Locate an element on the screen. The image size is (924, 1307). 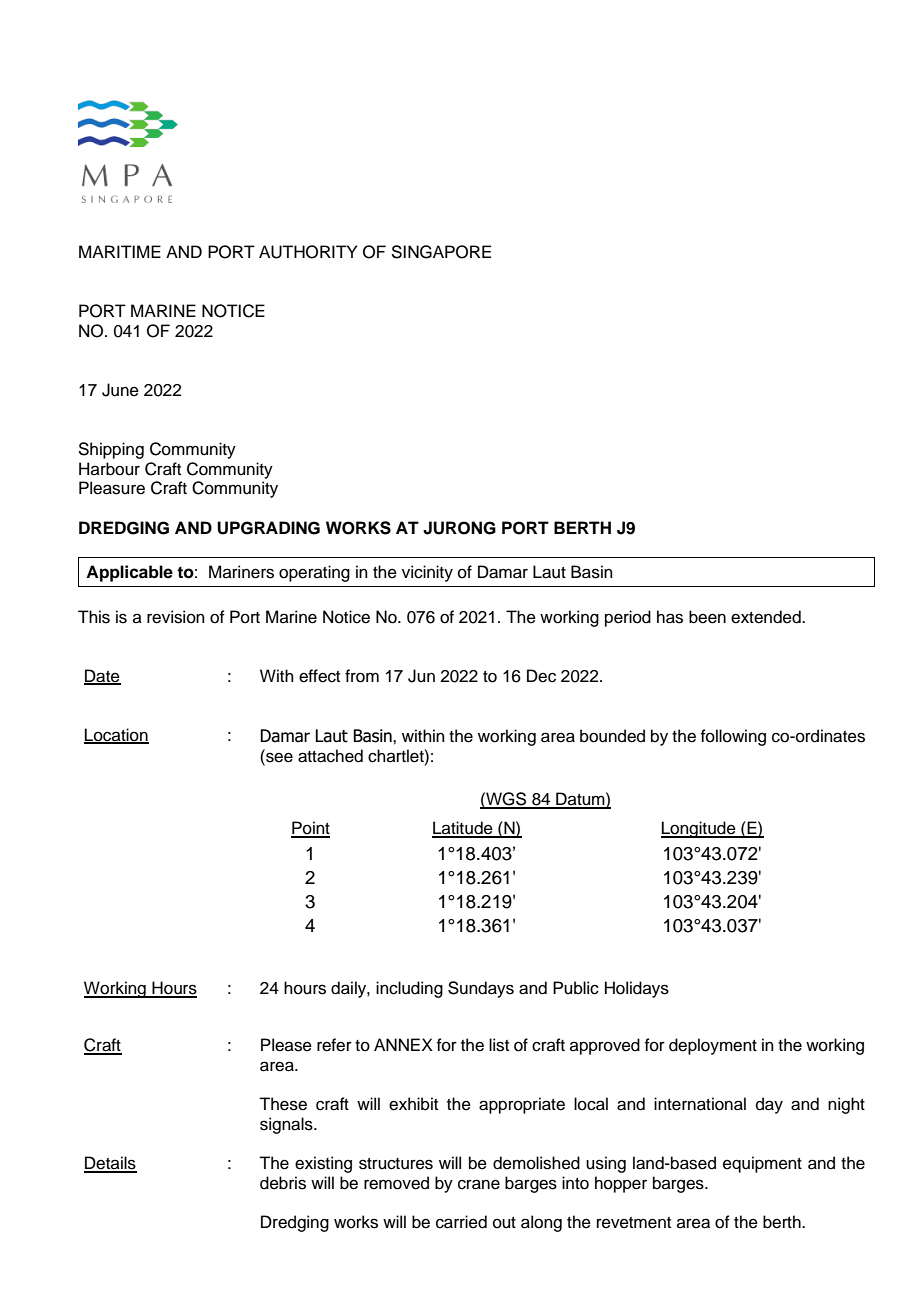
SINGAPORE is located at coordinates (441, 252).
